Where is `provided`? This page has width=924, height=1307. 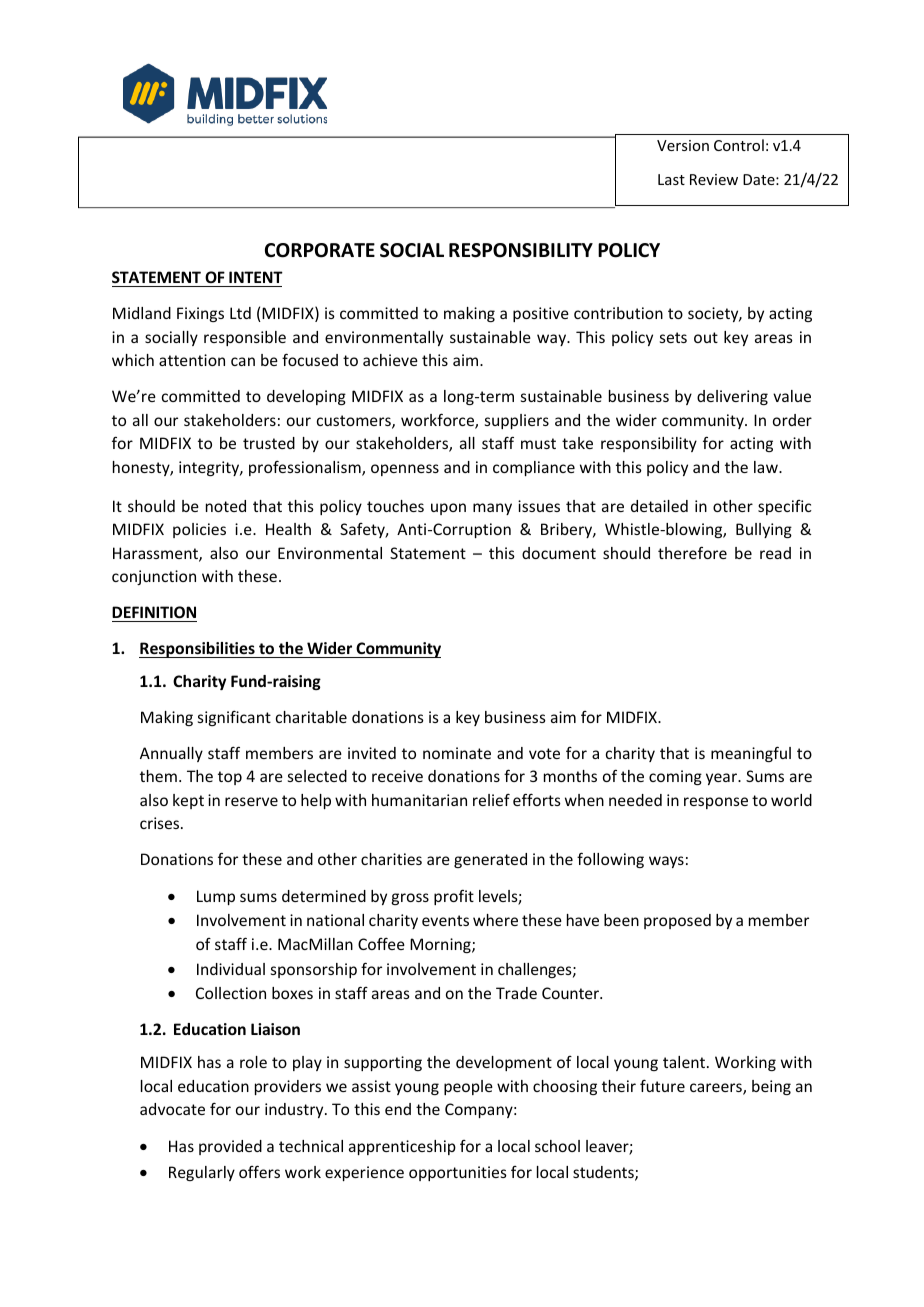
provided is located at coordinates (230, 1147).
